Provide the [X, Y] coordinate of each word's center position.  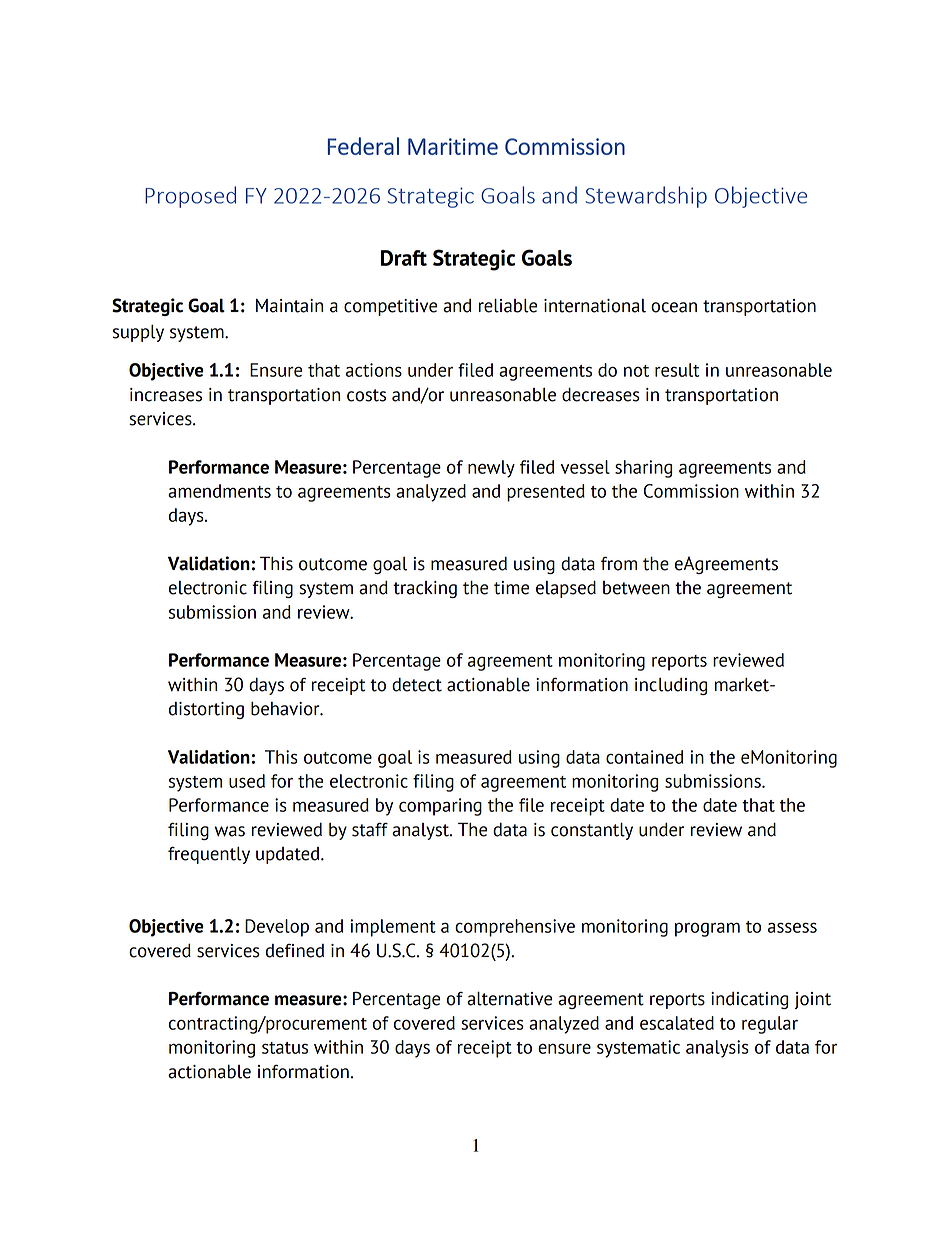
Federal [363, 146]
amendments [219, 491]
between [636, 588]
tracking [425, 589]
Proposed [190, 197]
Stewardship [646, 197]
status [285, 1048]
